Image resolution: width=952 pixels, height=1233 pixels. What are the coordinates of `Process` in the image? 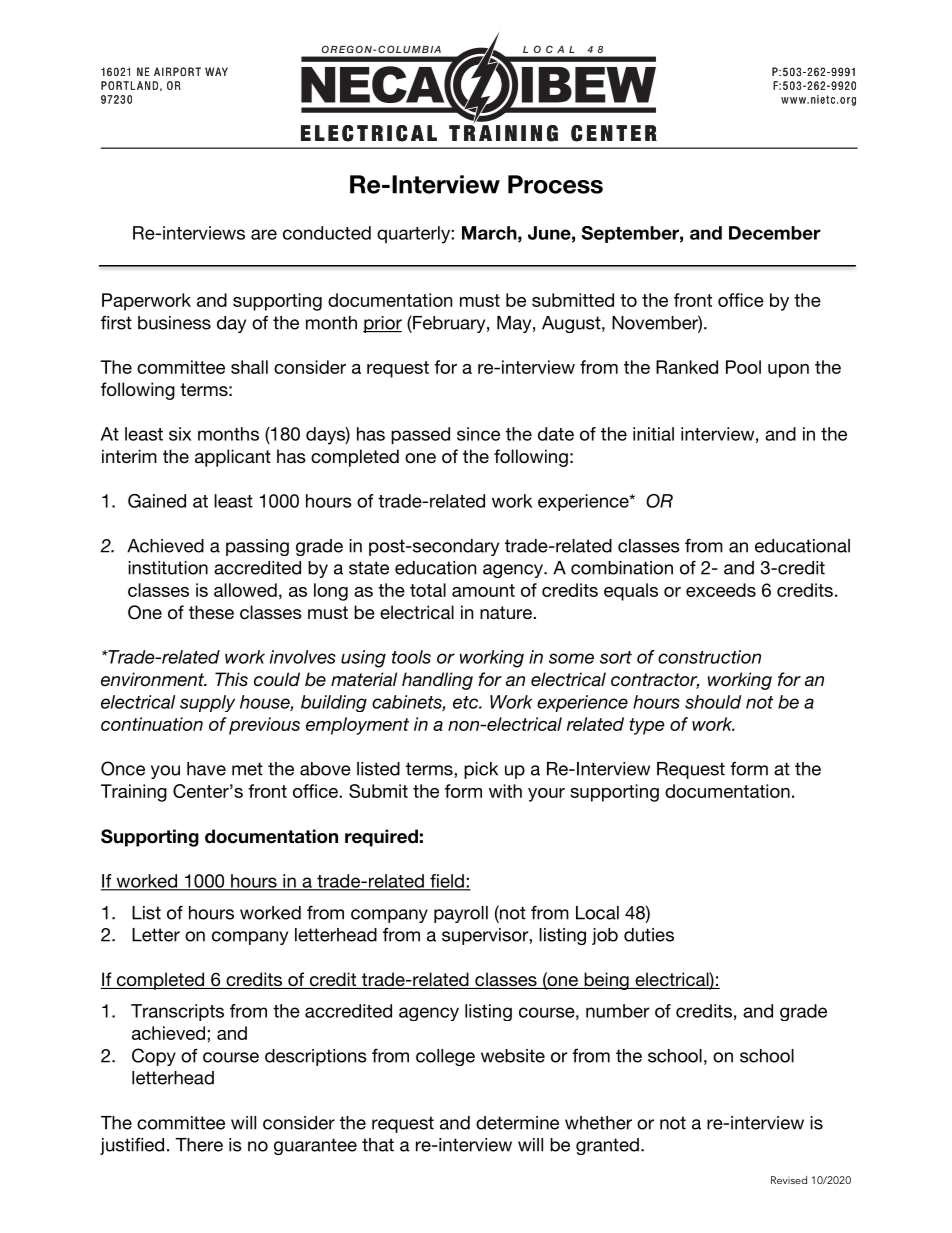 It's located at (555, 184).
